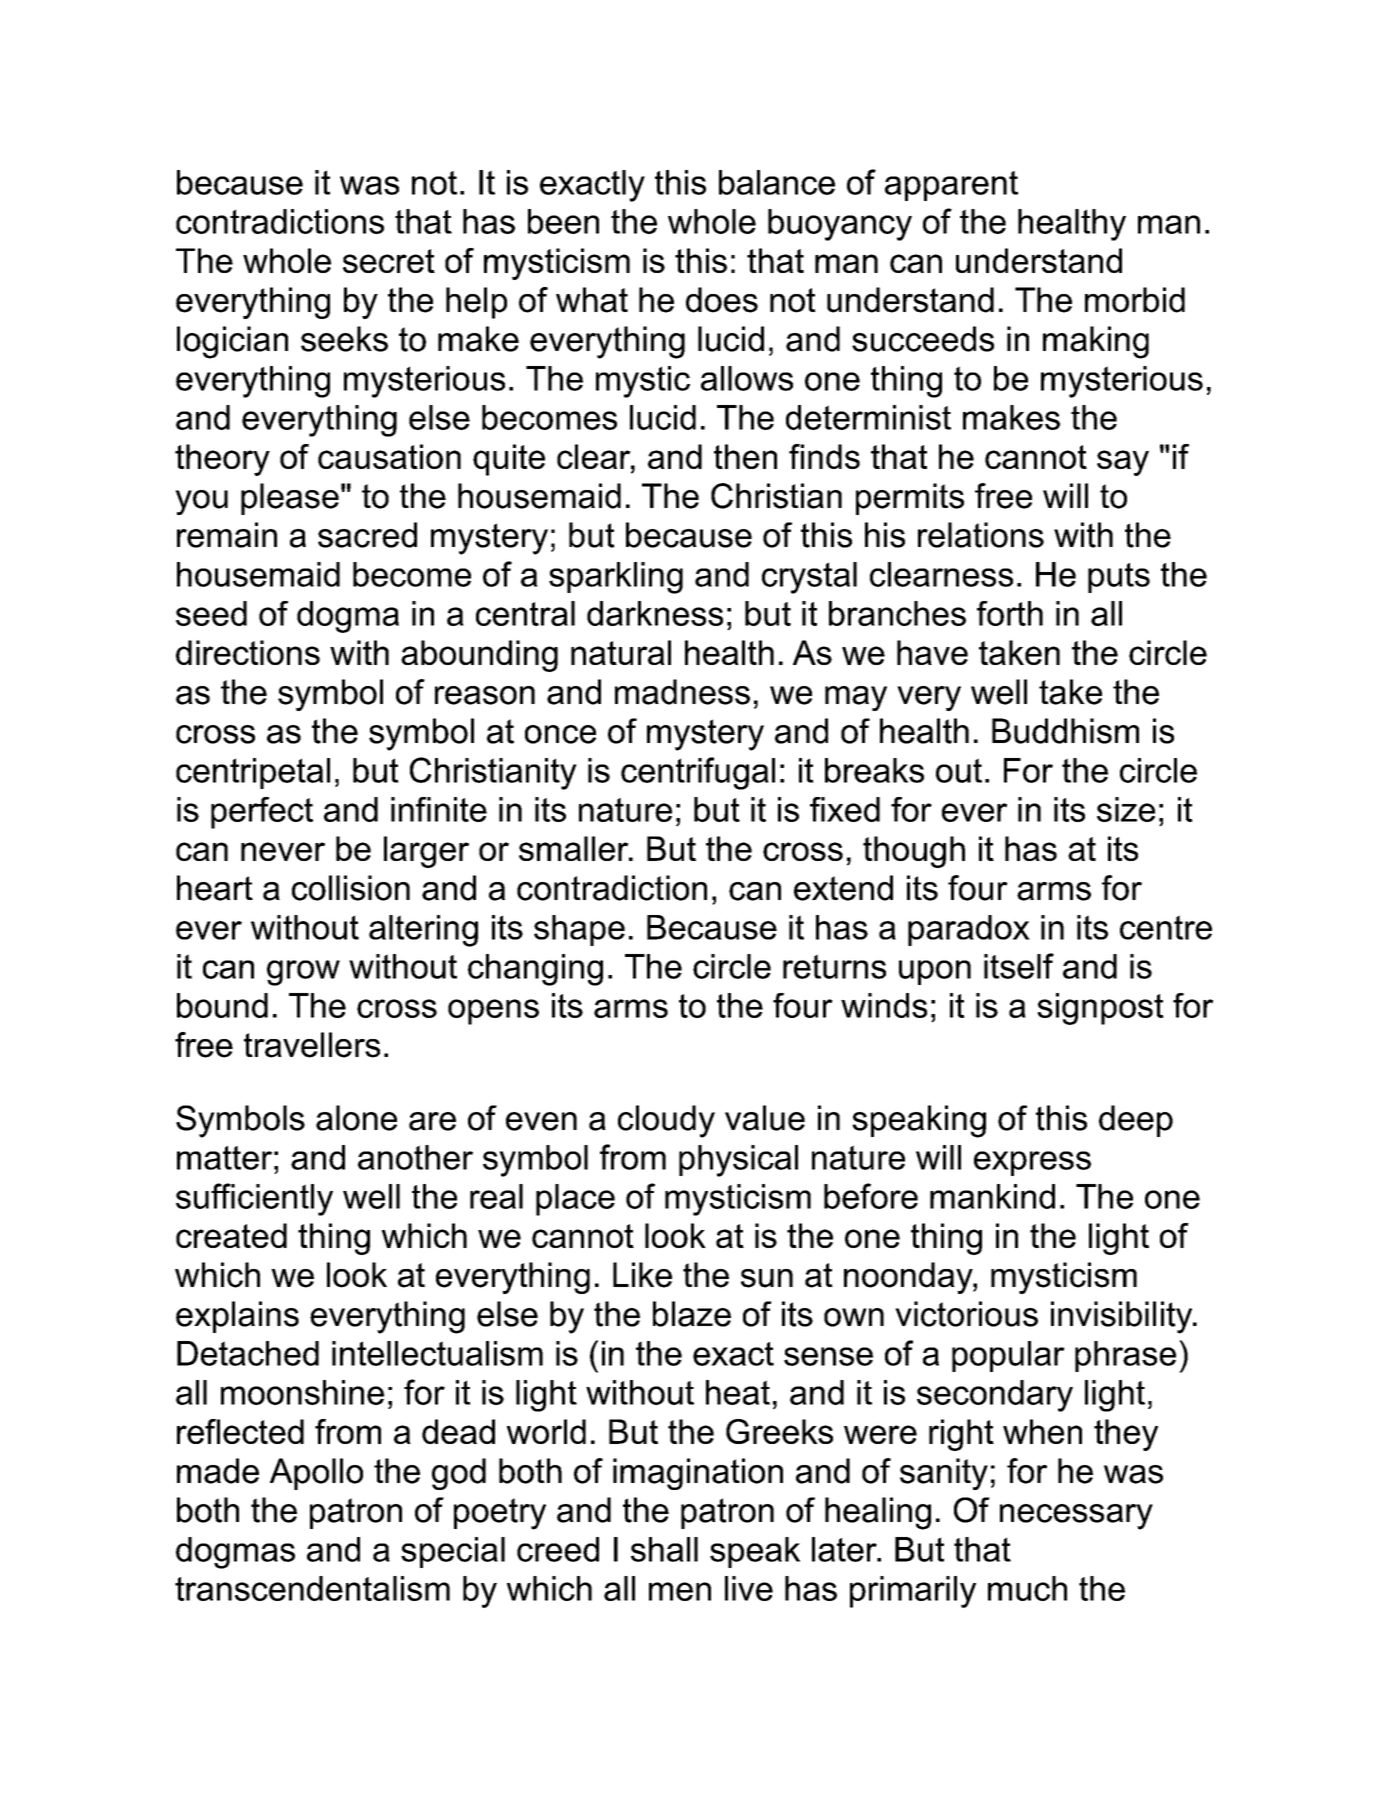 The image size is (1391, 1800). Describe the element at coordinates (286, 1588) in the page. I see `transcendental` at that location.
